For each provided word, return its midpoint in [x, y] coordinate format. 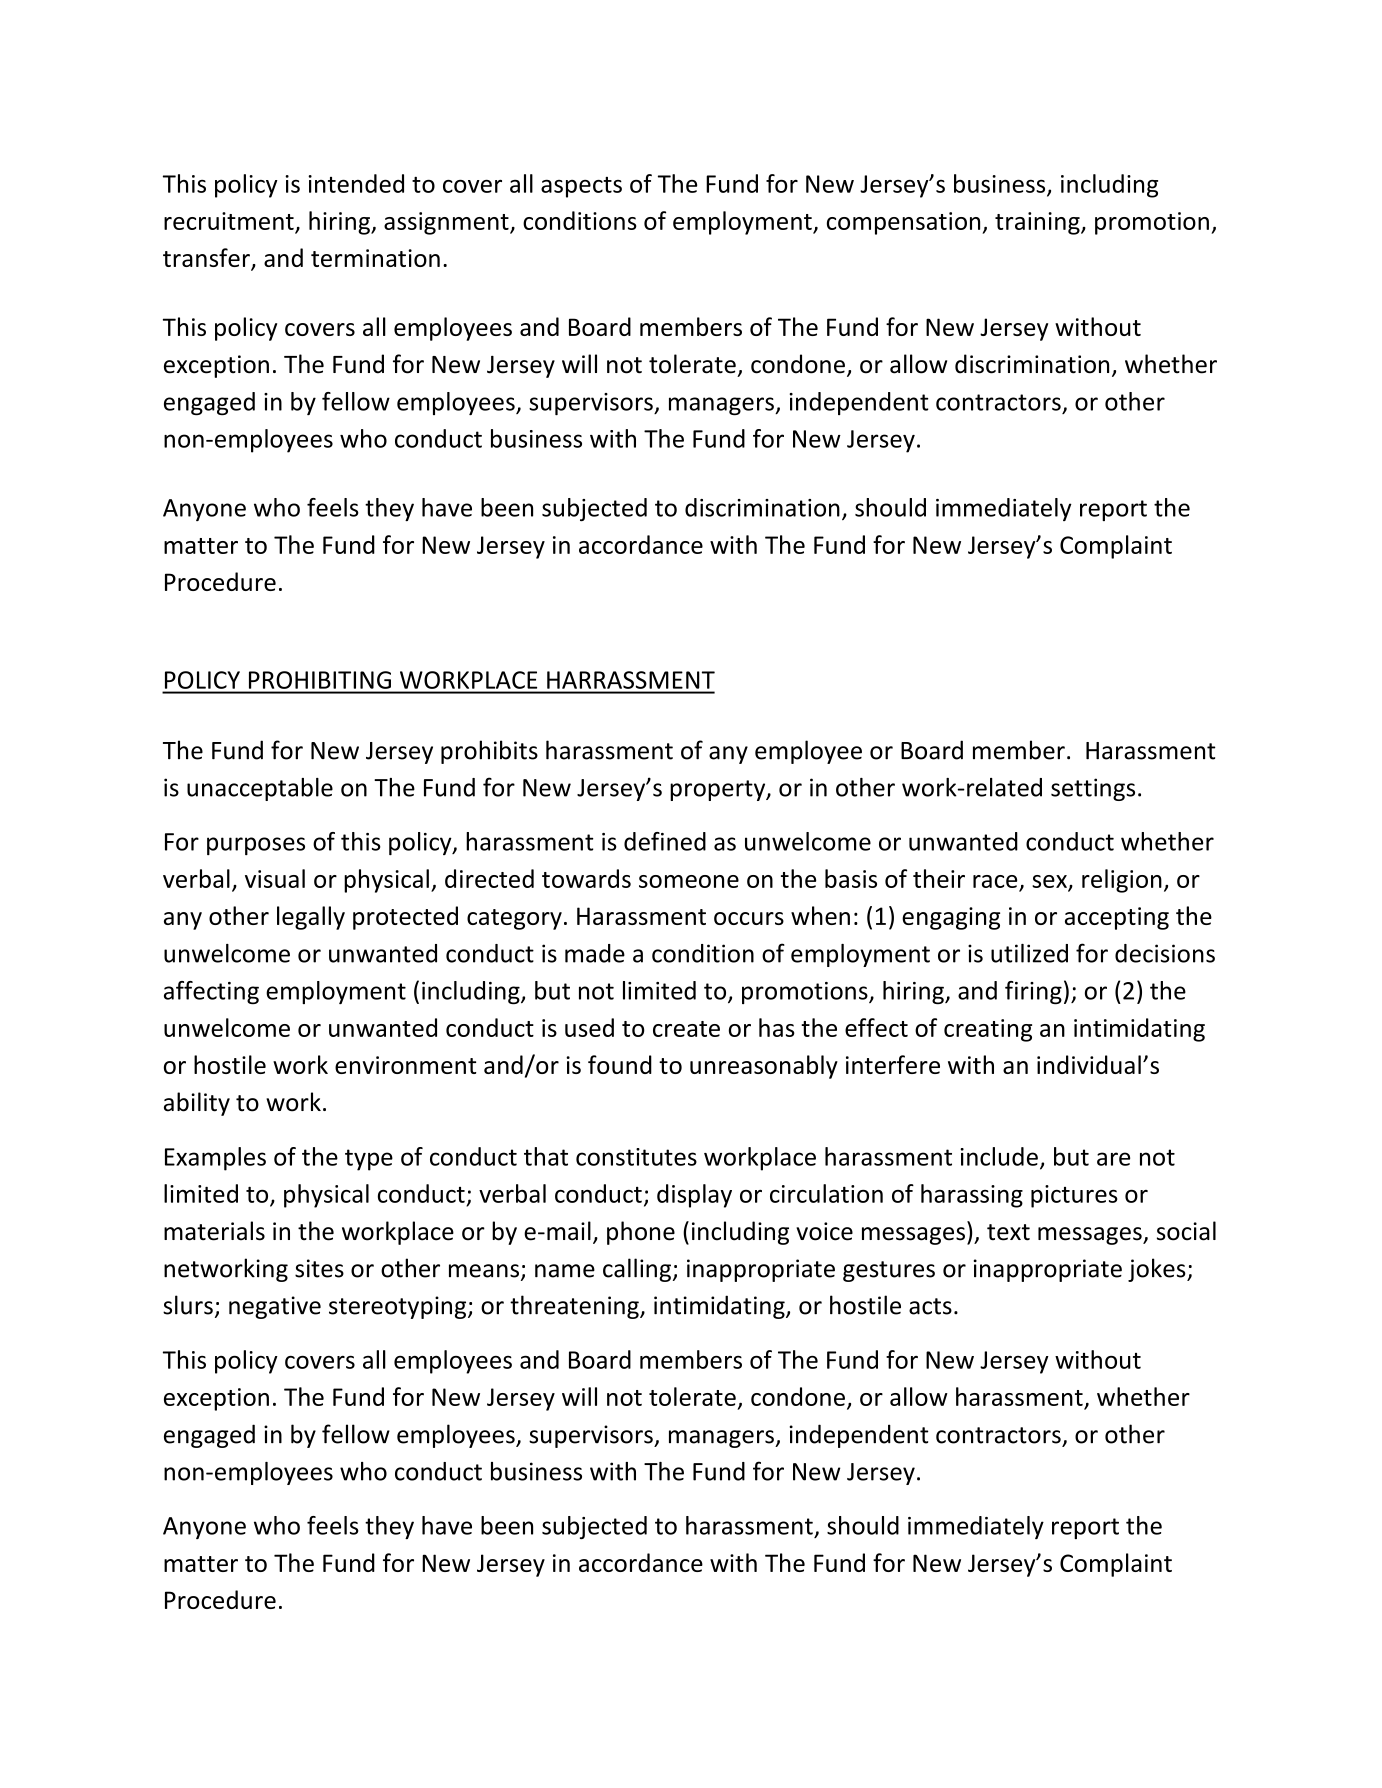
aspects [581, 187]
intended [356, 183]
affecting [211, 992]
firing [1033, 993]
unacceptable [260, 789]
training [1038, 223]
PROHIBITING [320, 680]
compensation [905, 223]
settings [1093, 789]
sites [319, 1268]
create [686, 1029]
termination [375, 258]
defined [665, 841]
